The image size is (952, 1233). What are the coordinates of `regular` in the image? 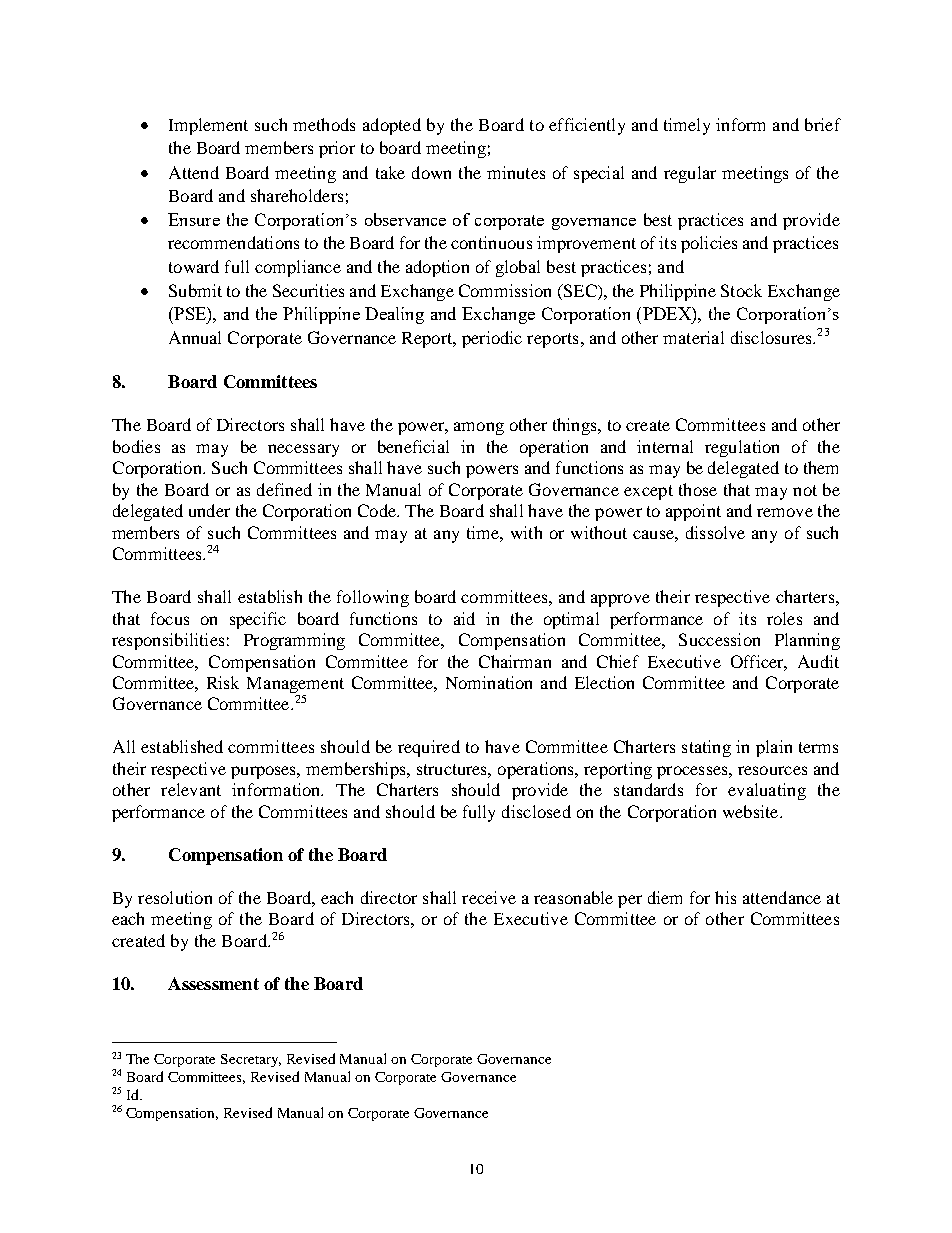 It's located at (690, 174).
